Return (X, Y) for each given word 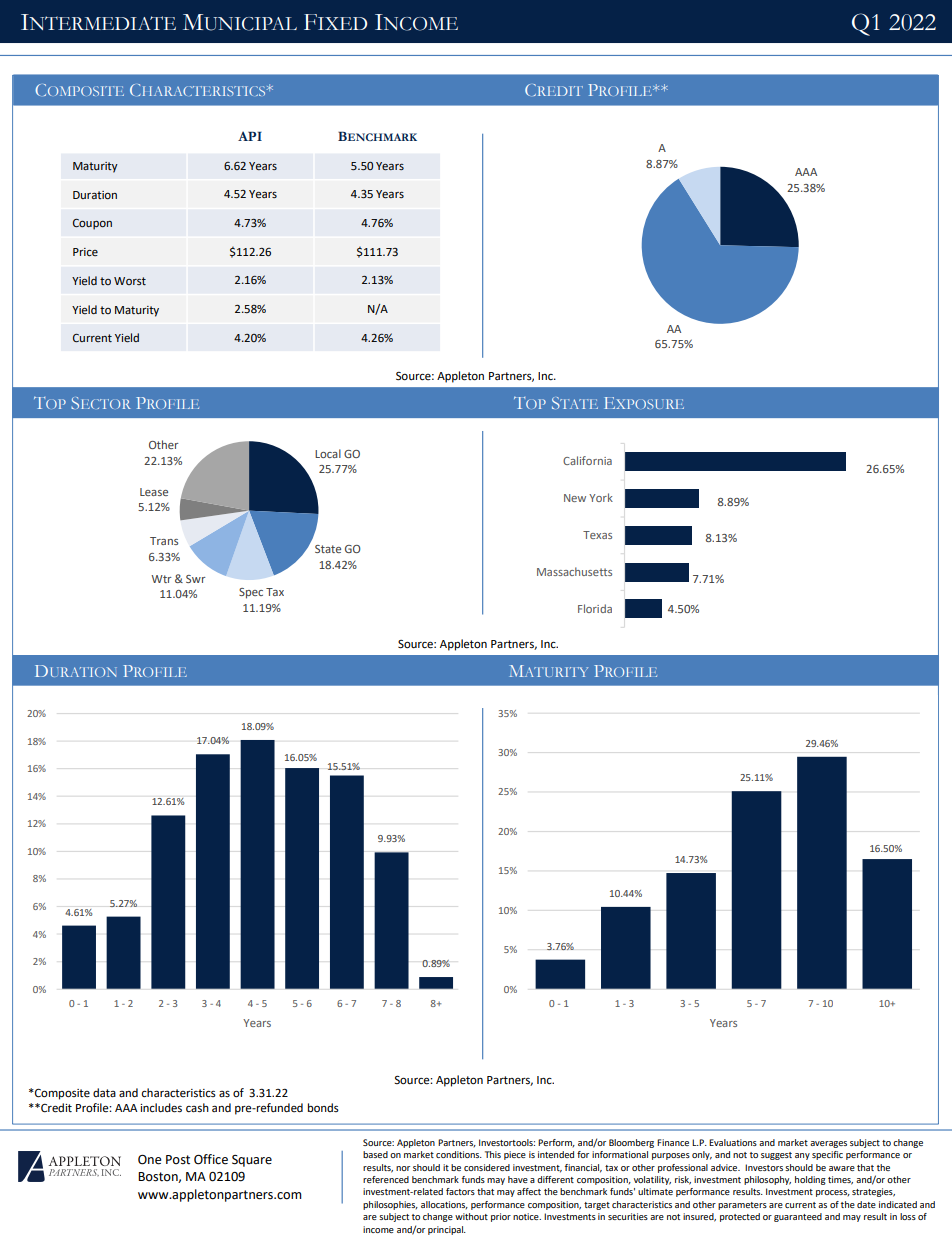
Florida (595, 608)
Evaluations (733, 1142)
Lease (154, 492)
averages (828, 1144)
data (104, 1093)
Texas (597, 535)
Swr (195, 579)
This (493, 1154)
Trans (164, 541)
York (601, 497)
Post (178, 1160)
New (575, 498)
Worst (130, 281)
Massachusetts (574, 571)
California (587, 460)
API (250, 136)
